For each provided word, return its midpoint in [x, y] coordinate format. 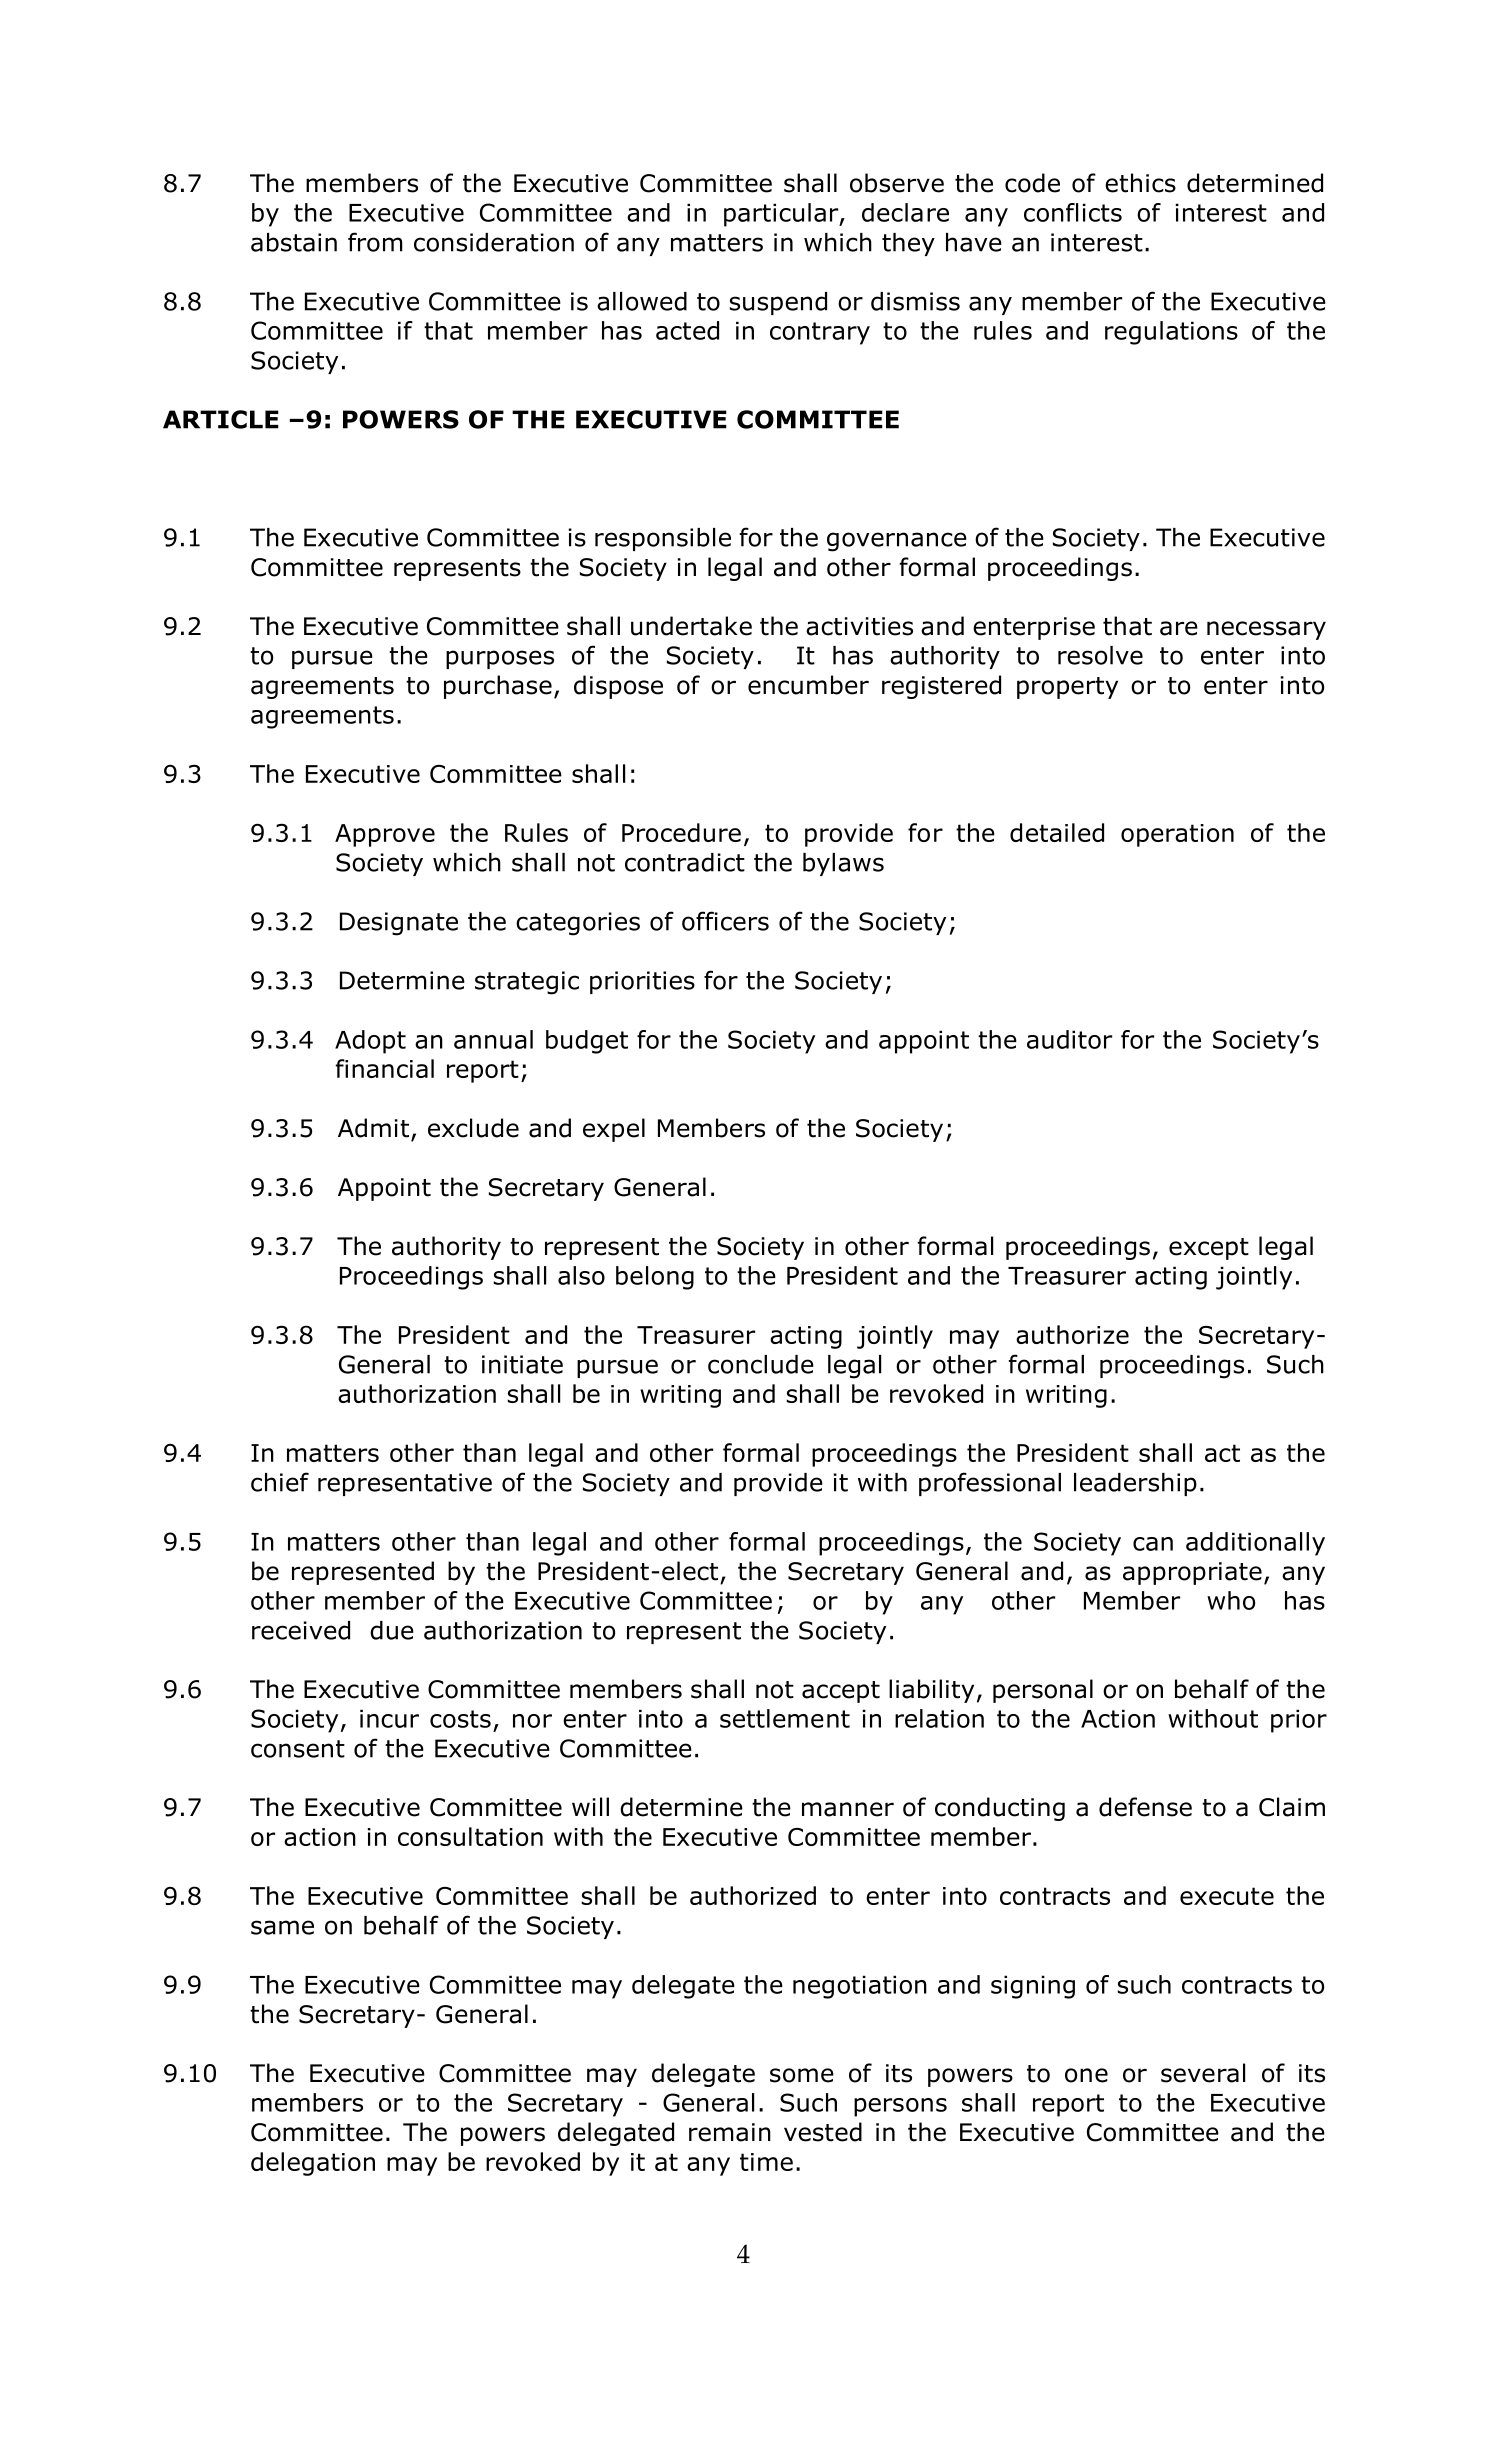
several [1203, 2073]
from [375, 242]
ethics [1140, 183]
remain [730, 2132]
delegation [313, 2164]
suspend [778, 303]
